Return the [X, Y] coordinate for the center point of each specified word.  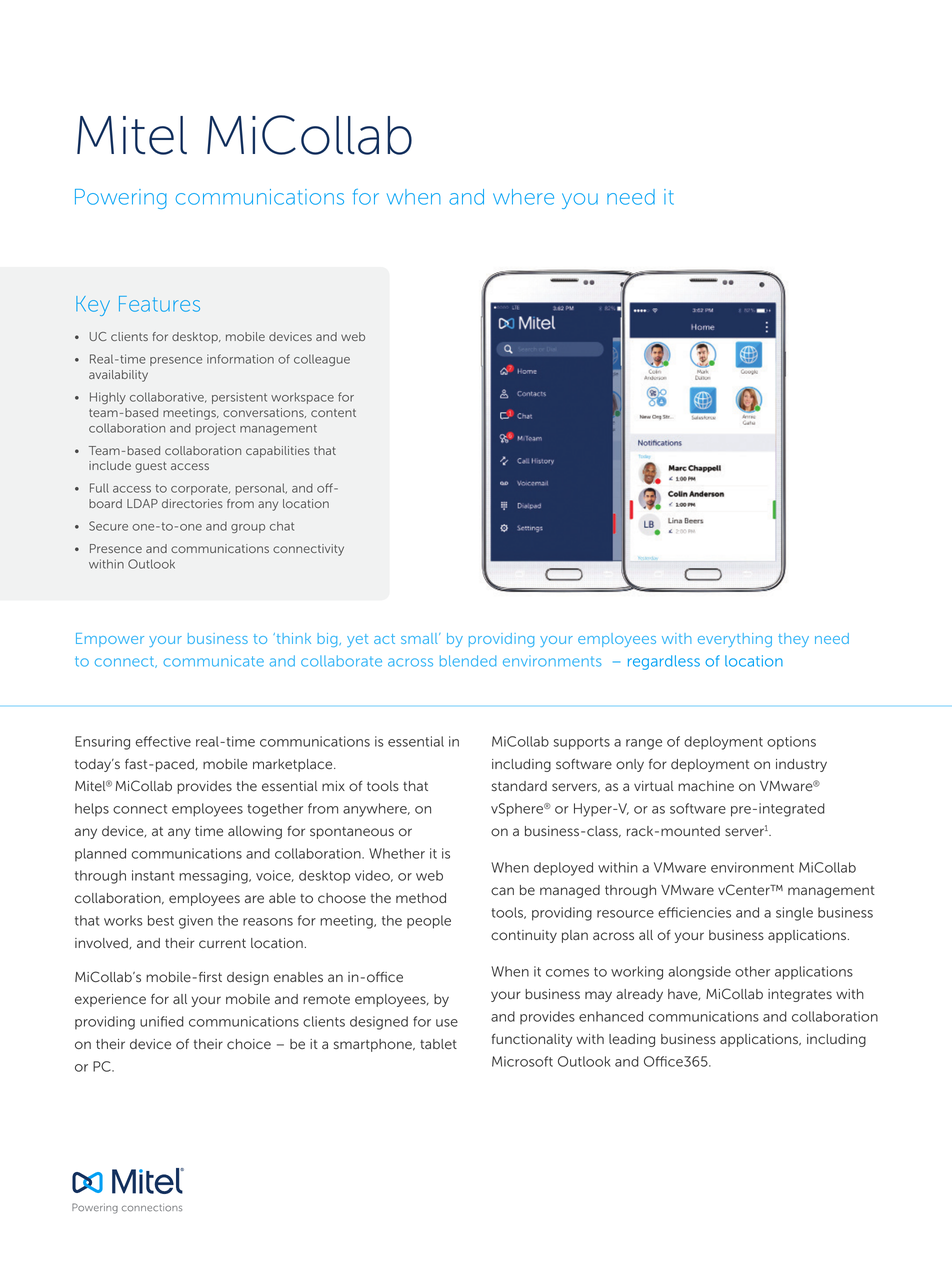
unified [162, 1021]
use [447, 1023]
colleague [322, 360]
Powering [121, 199]
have [684, 994]
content [333, 413]
